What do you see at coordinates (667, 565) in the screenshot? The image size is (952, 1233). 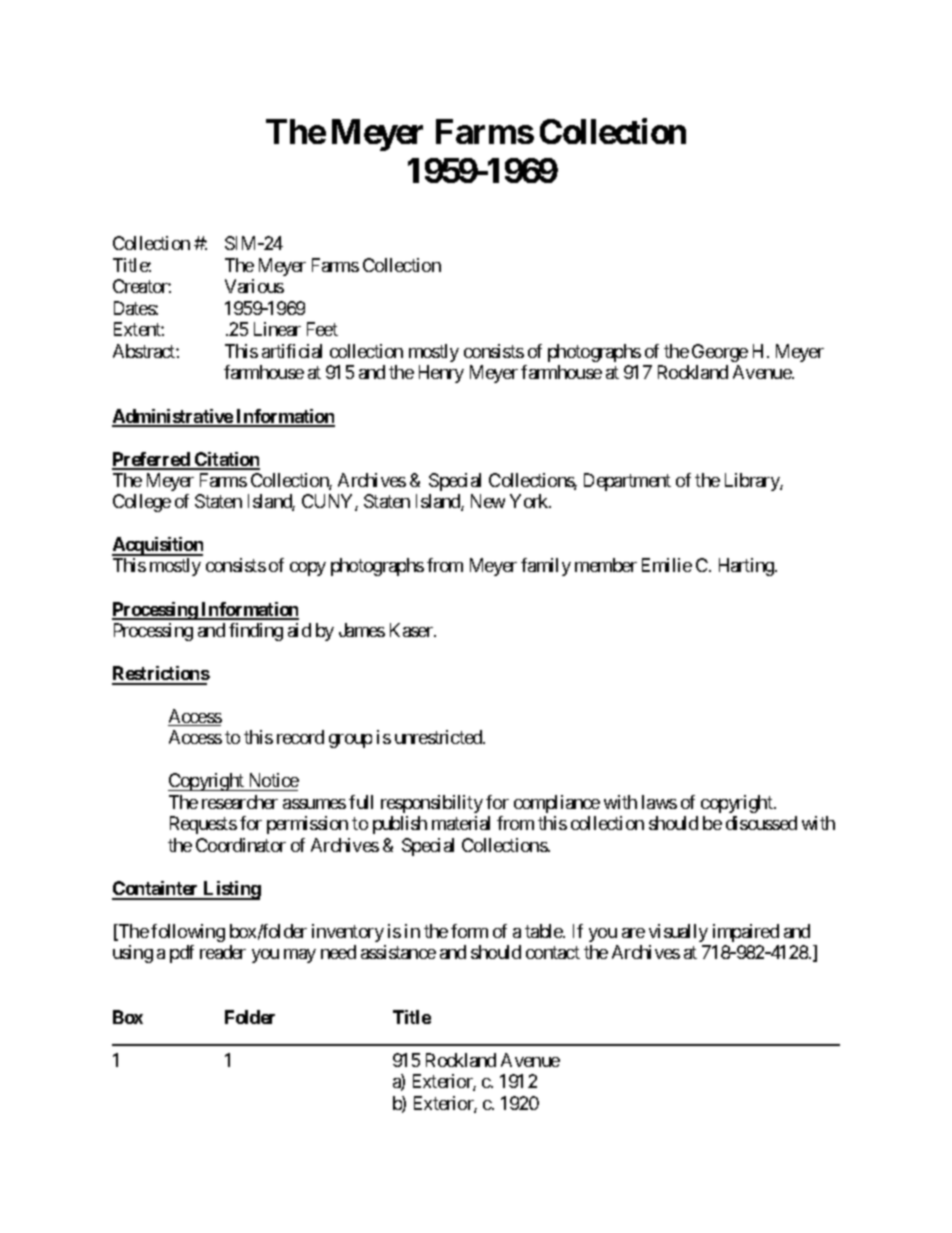 I see `Emilie` at bounding box center [667, 565].
